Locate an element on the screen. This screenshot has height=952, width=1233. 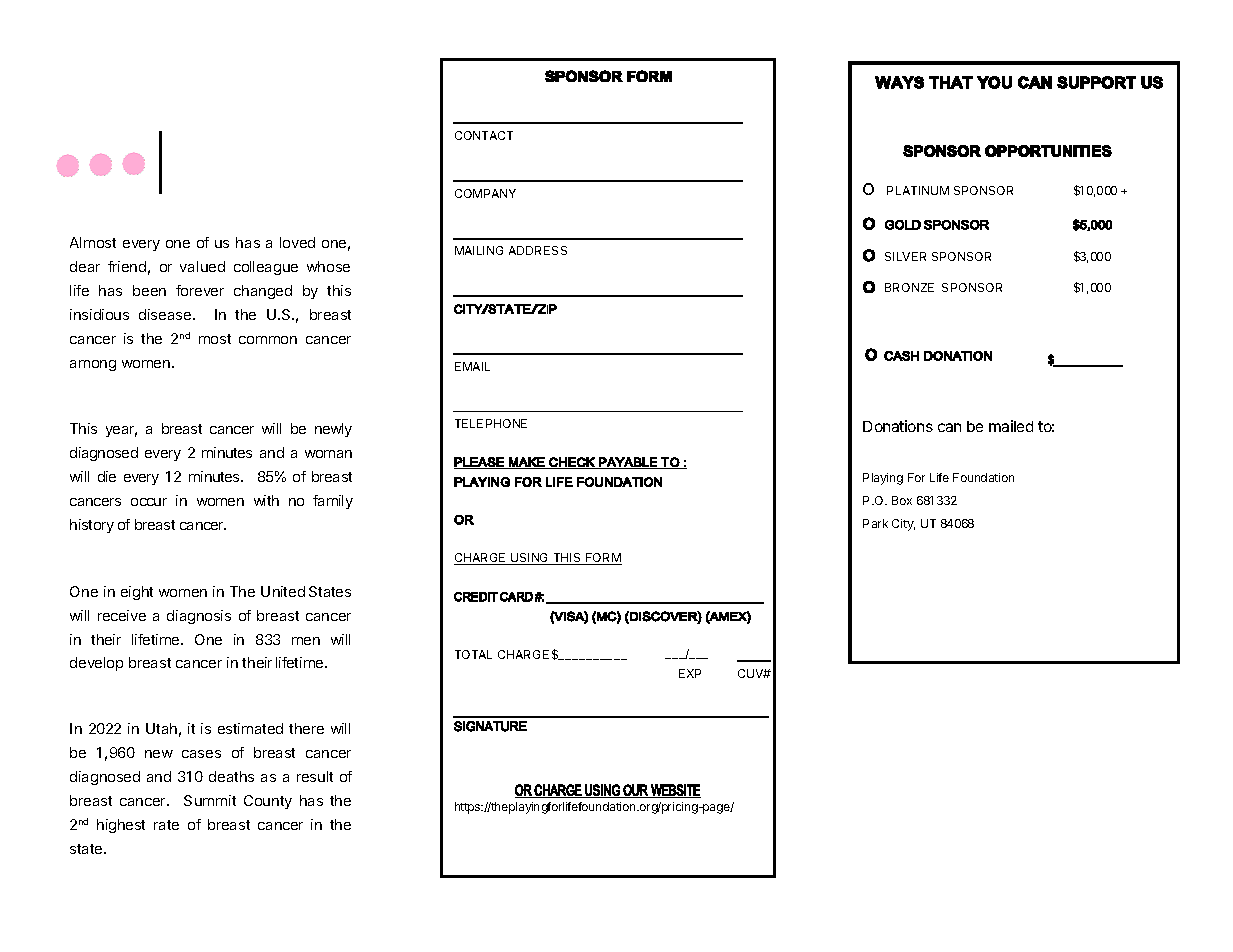
develop is located at coordinates (96, 664).
